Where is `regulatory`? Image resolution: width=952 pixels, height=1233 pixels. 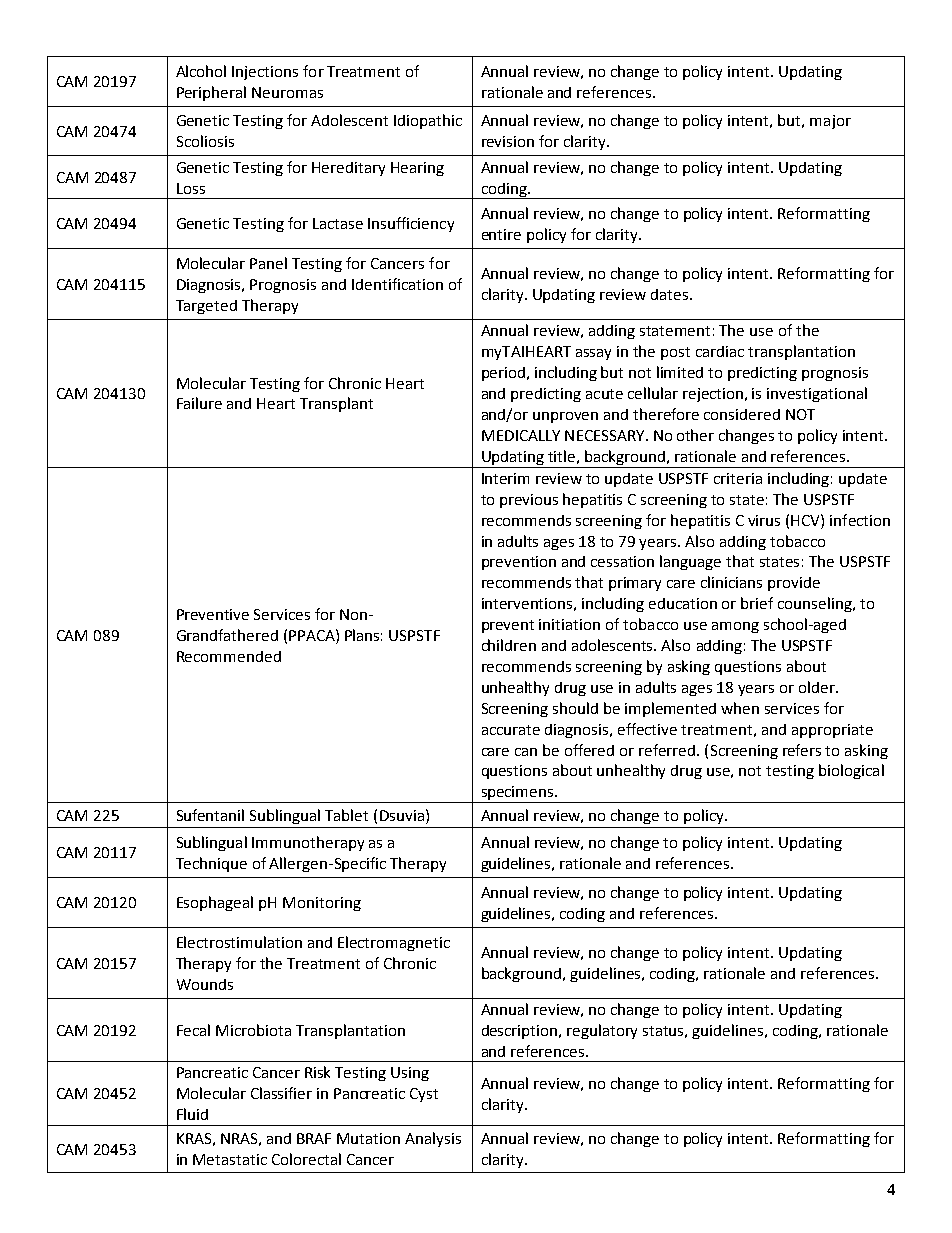
regulatory is located at coordinates (602, 1031).
